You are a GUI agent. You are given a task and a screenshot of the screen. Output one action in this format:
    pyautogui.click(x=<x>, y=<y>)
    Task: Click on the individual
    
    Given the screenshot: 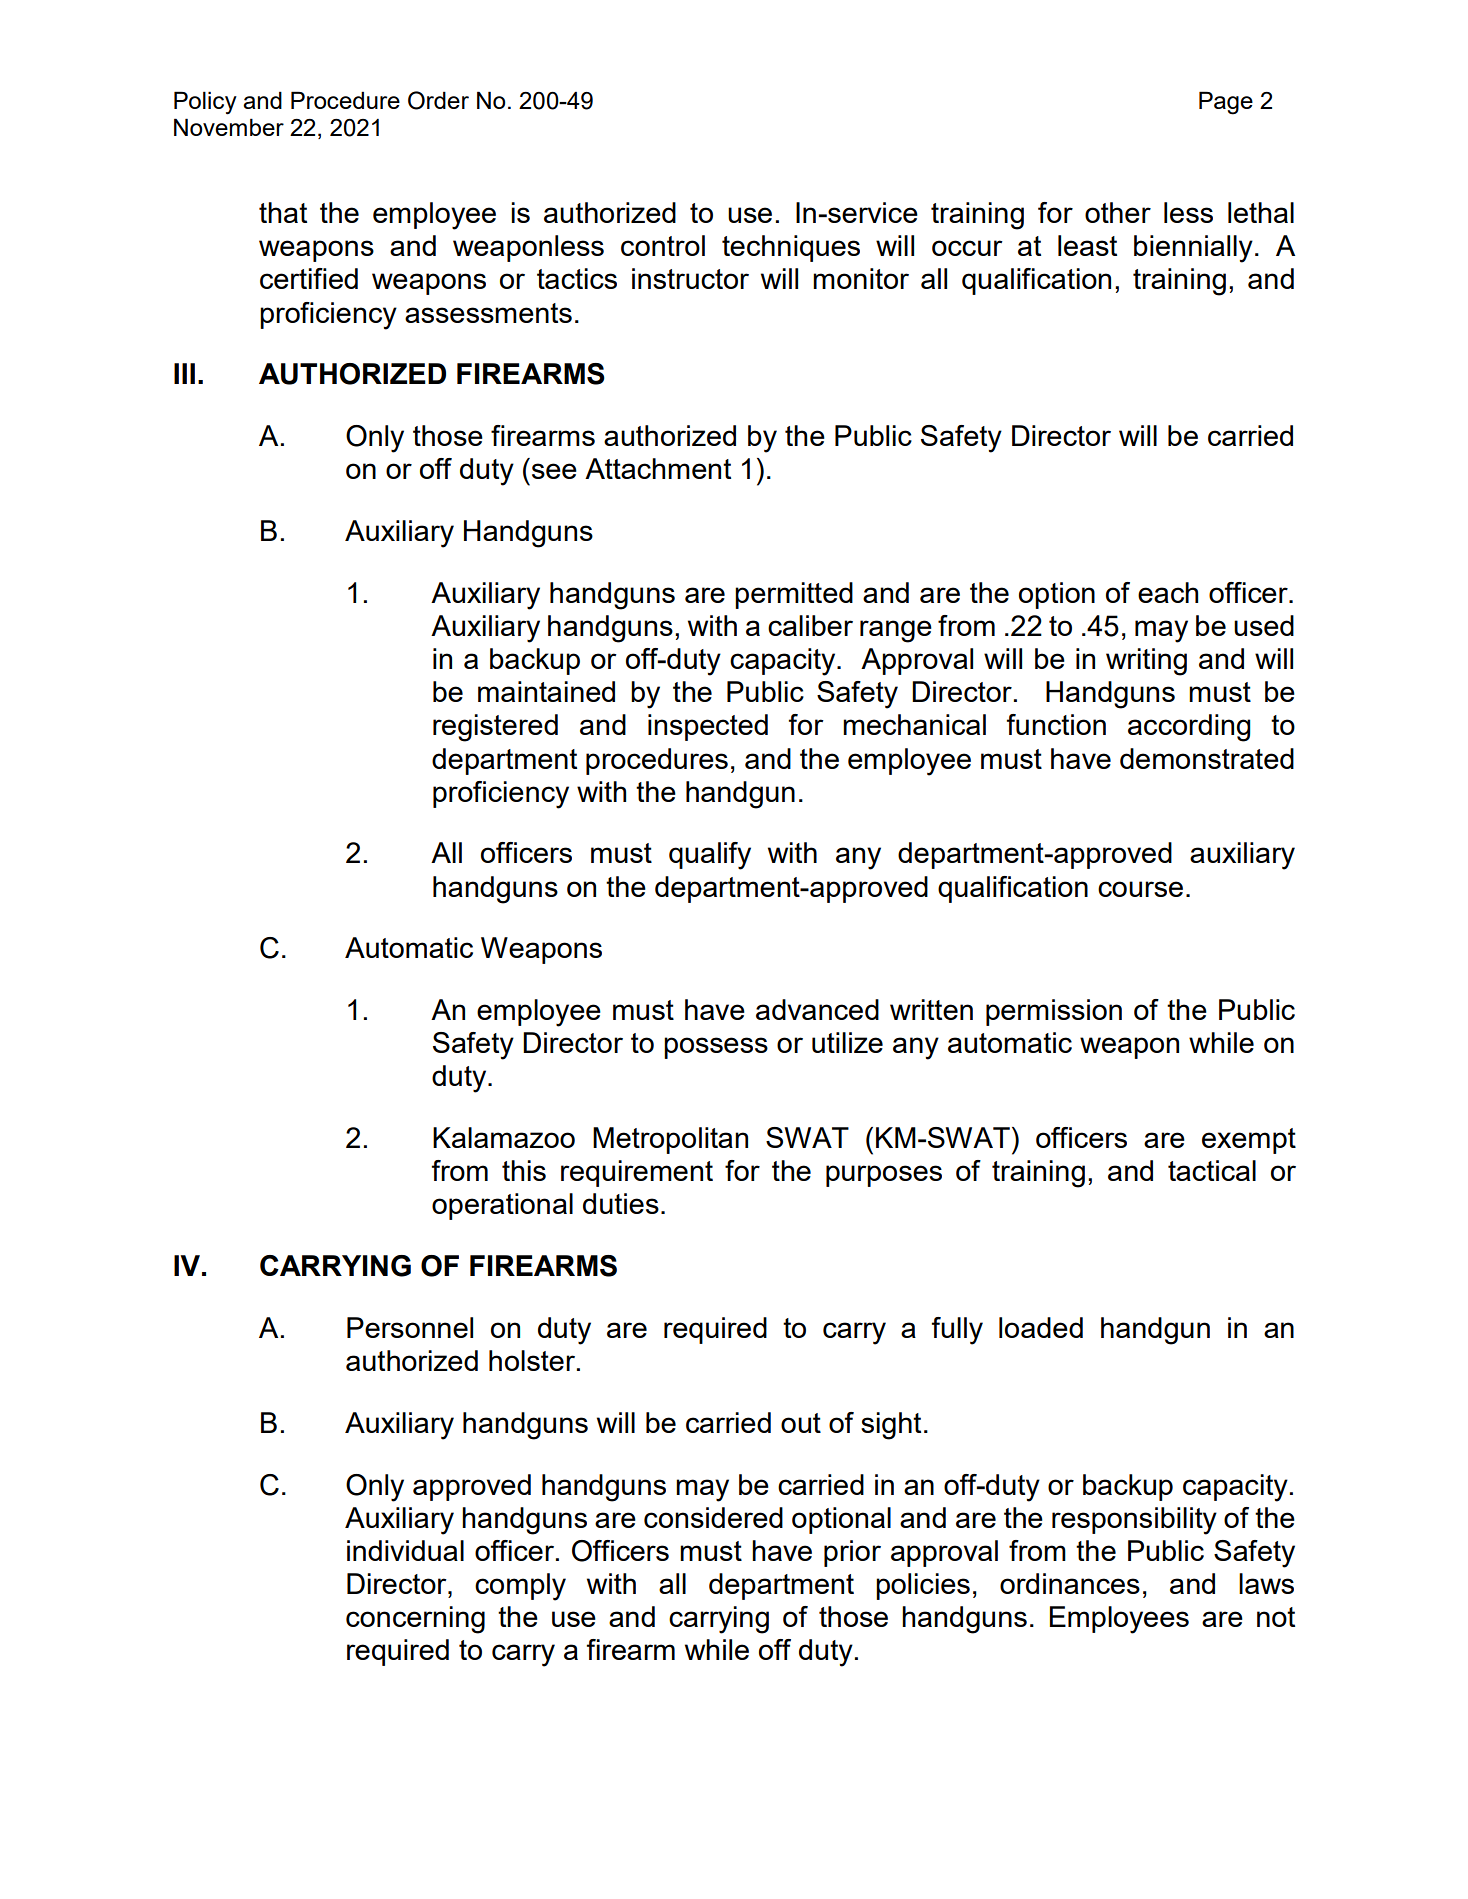 What is the action you would take?
    pyautogui.click(x=405, y=1550)
